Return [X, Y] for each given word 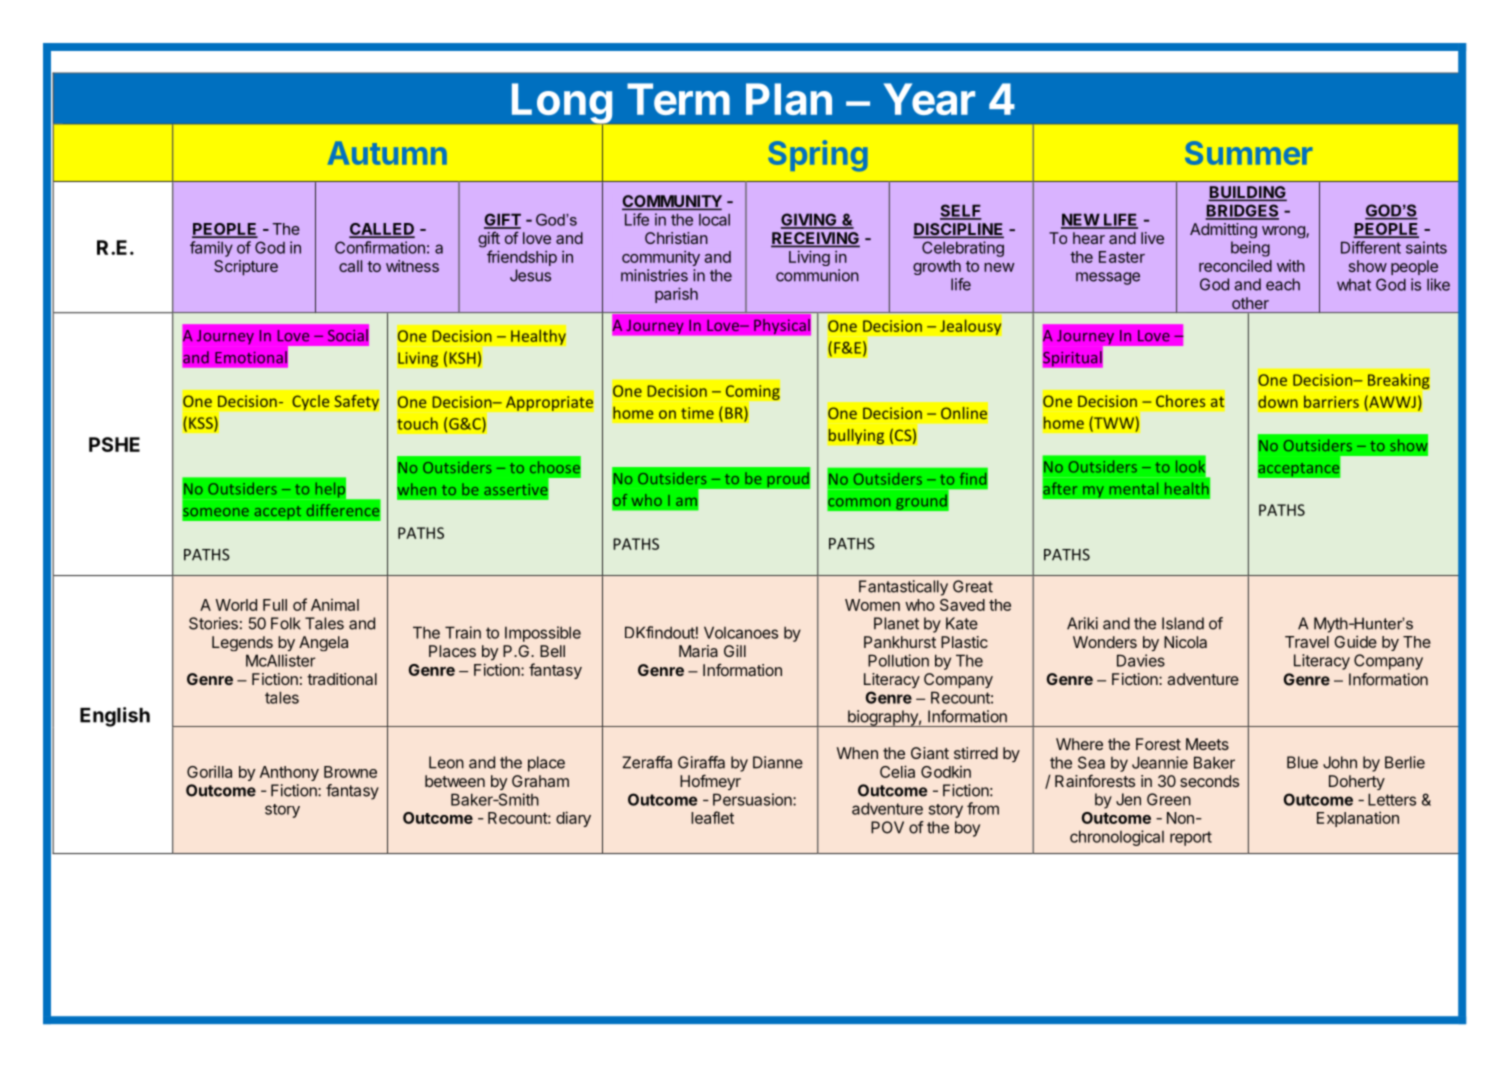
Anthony [289, 773]
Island [1183, 623]
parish [676, 295]
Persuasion [753, 799]
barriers [1331, 401]
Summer [1248, 153]
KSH [463, 358]
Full [275, 605]
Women [872, 605]
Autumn [387, 153]
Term [678, 99]
